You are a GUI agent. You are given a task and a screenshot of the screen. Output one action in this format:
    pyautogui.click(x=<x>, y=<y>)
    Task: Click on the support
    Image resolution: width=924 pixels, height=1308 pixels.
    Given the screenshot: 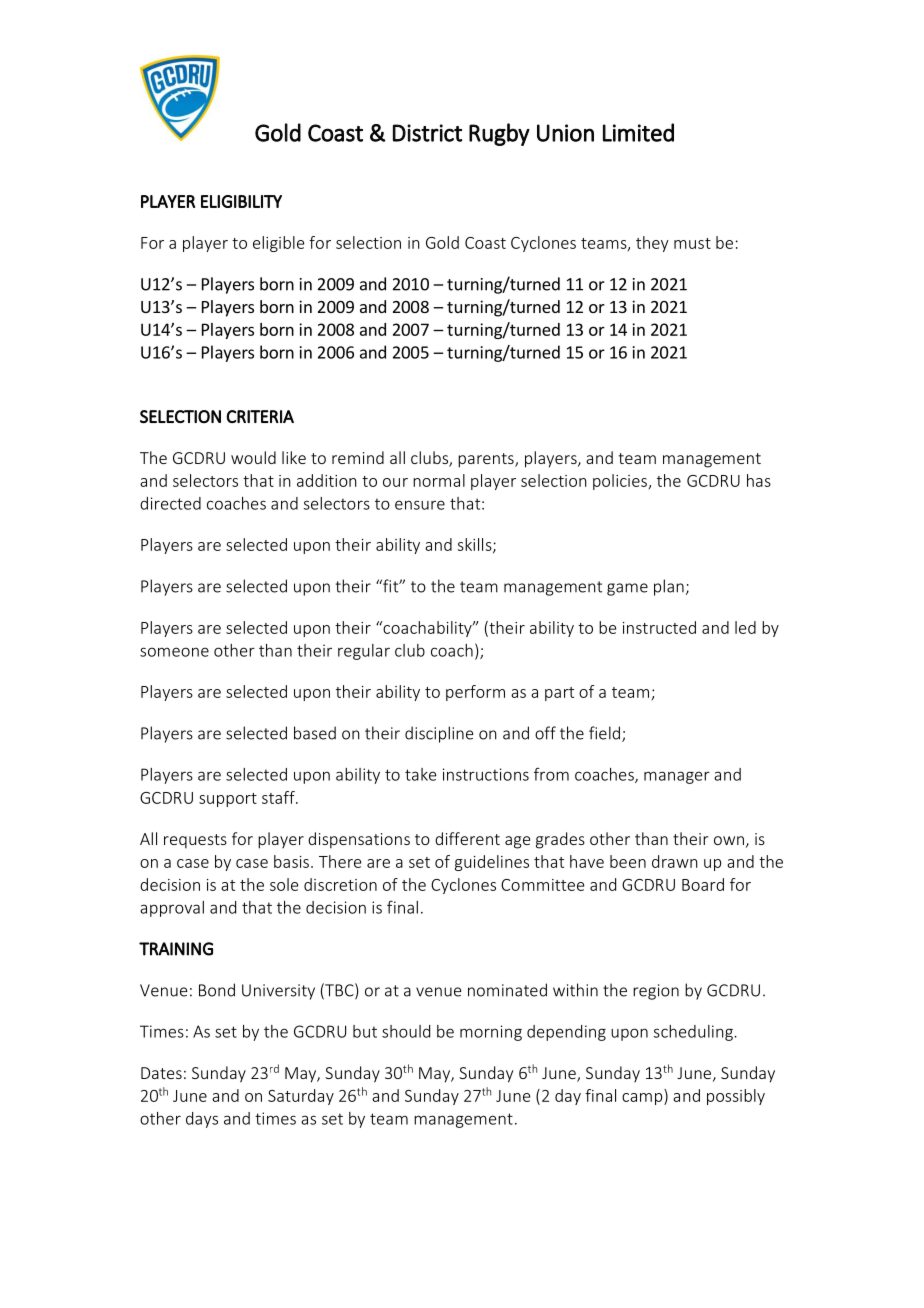 What is the action you would take?
    pyautogui.click(x=228, y=800)
